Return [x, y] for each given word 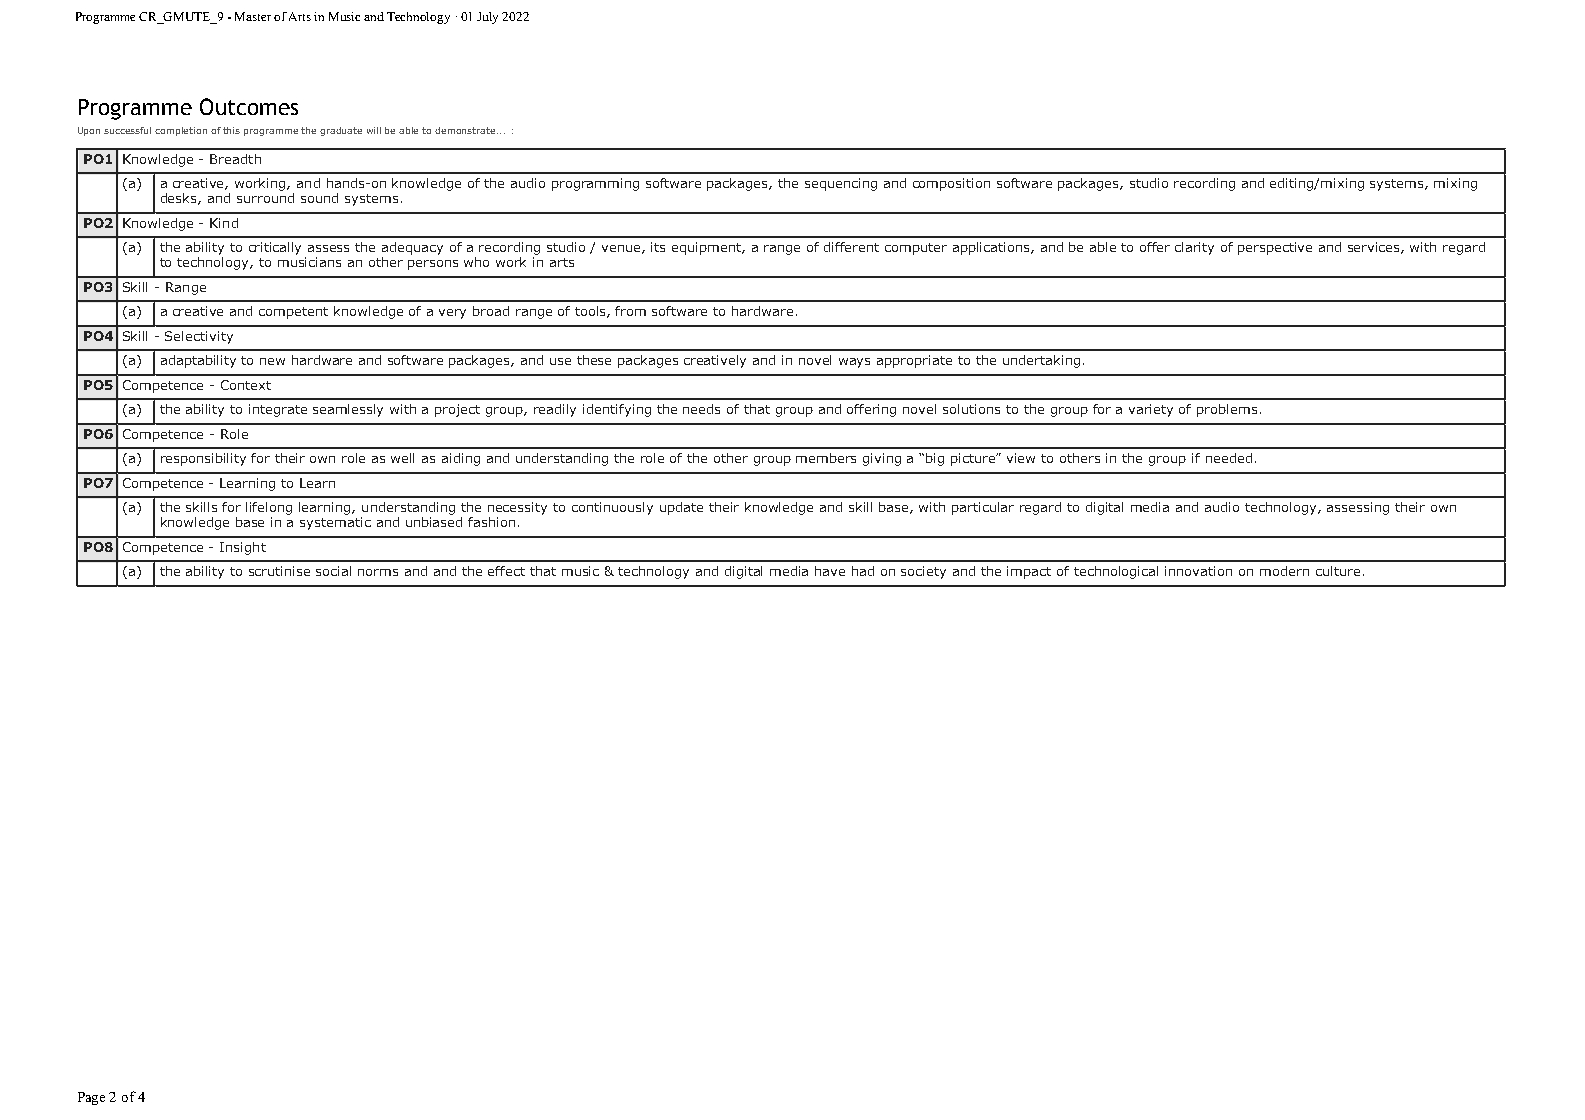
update [681, 508]
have [830, 571]
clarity [1194, 248]
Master [253, 16]
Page [91, 1098]
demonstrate [466, 130]
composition [951, 184]
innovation [1198, 571]
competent [293, 313]
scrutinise [279, 571]
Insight [243, 548]
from [630, 311]
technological [1116, 572]
